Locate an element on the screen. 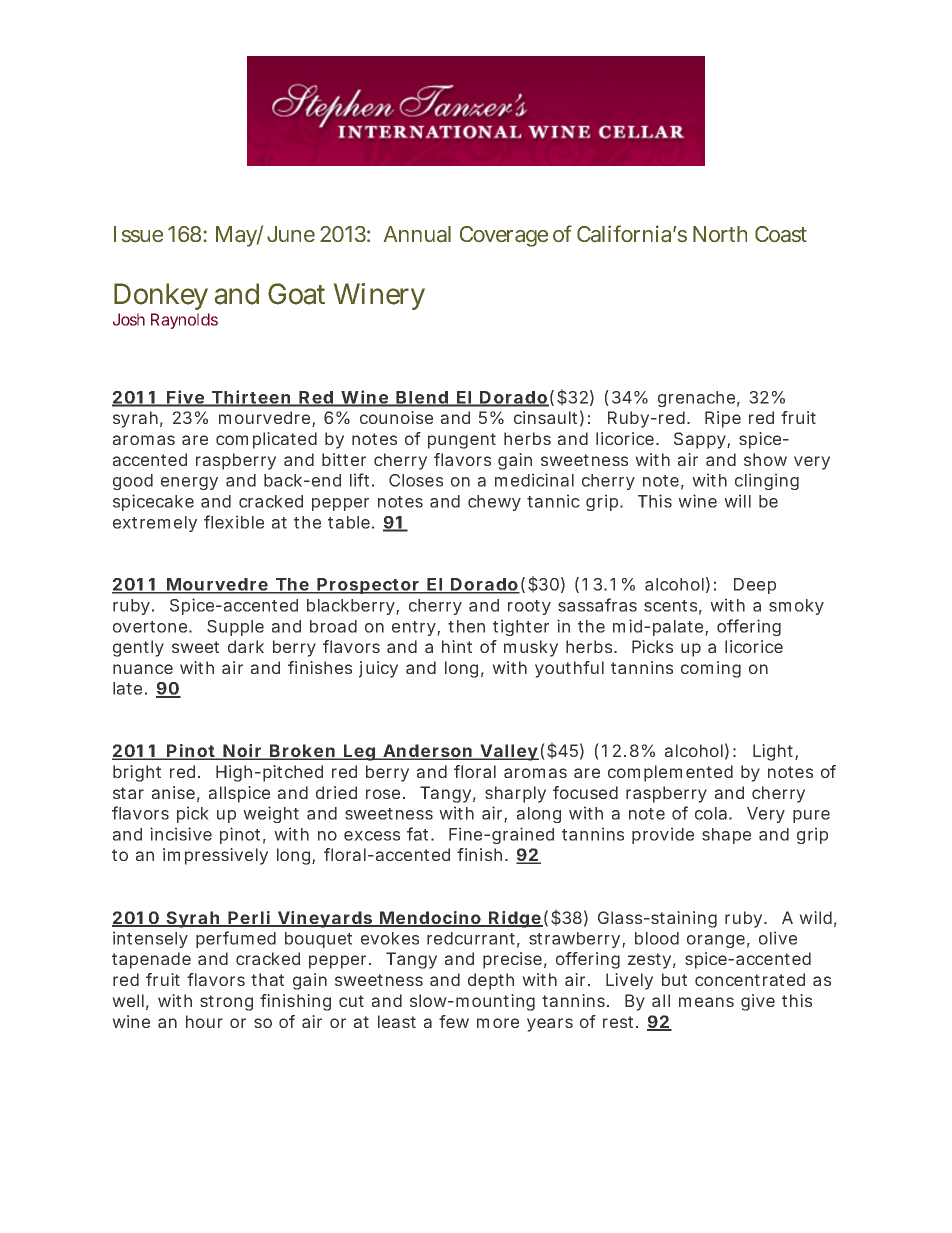  Anderson is located at coordinates (427, 752).
